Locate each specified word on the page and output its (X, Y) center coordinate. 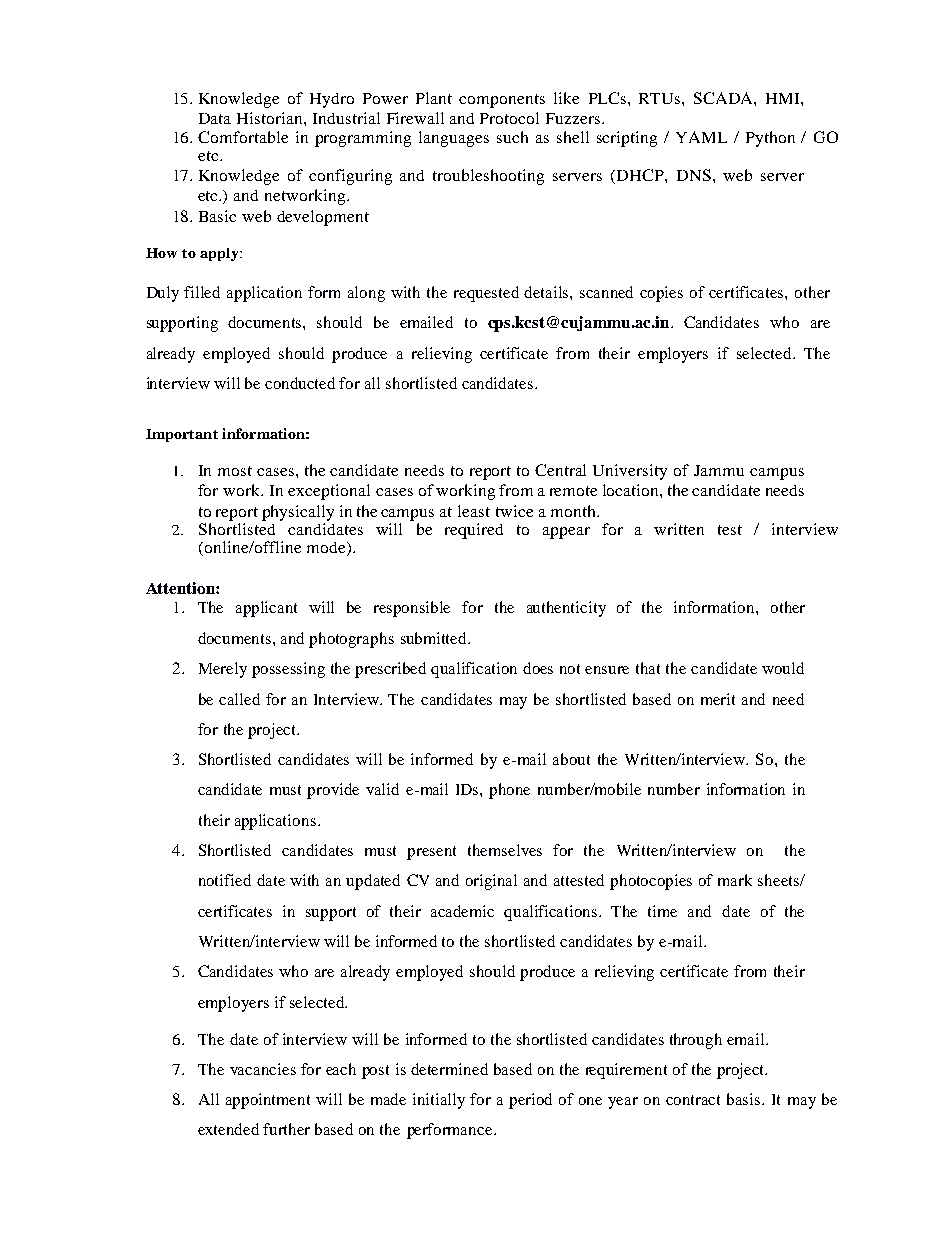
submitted (435, 638)
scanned (606, 292)
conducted (300, 383)
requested (486, 294)
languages (454, 139)
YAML (701, 137)
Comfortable (243, 137)
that (648, 668)
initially (439, 1101)
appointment (268, 1101)
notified (225, 880)
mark (735, 880)
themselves (505, 850)
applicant (266, 609)
